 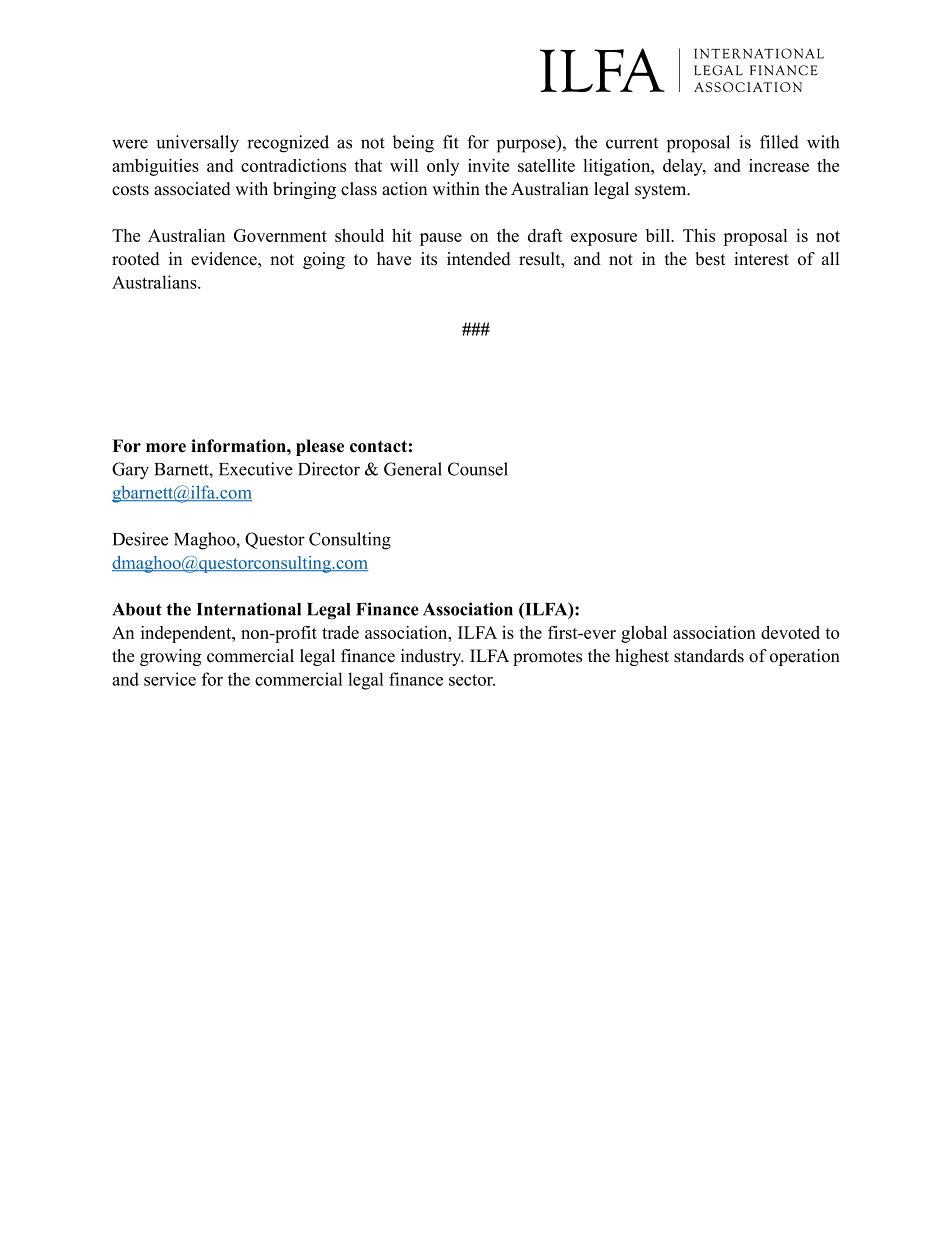 I want to click on Executive, so click(x=256, y=469).
